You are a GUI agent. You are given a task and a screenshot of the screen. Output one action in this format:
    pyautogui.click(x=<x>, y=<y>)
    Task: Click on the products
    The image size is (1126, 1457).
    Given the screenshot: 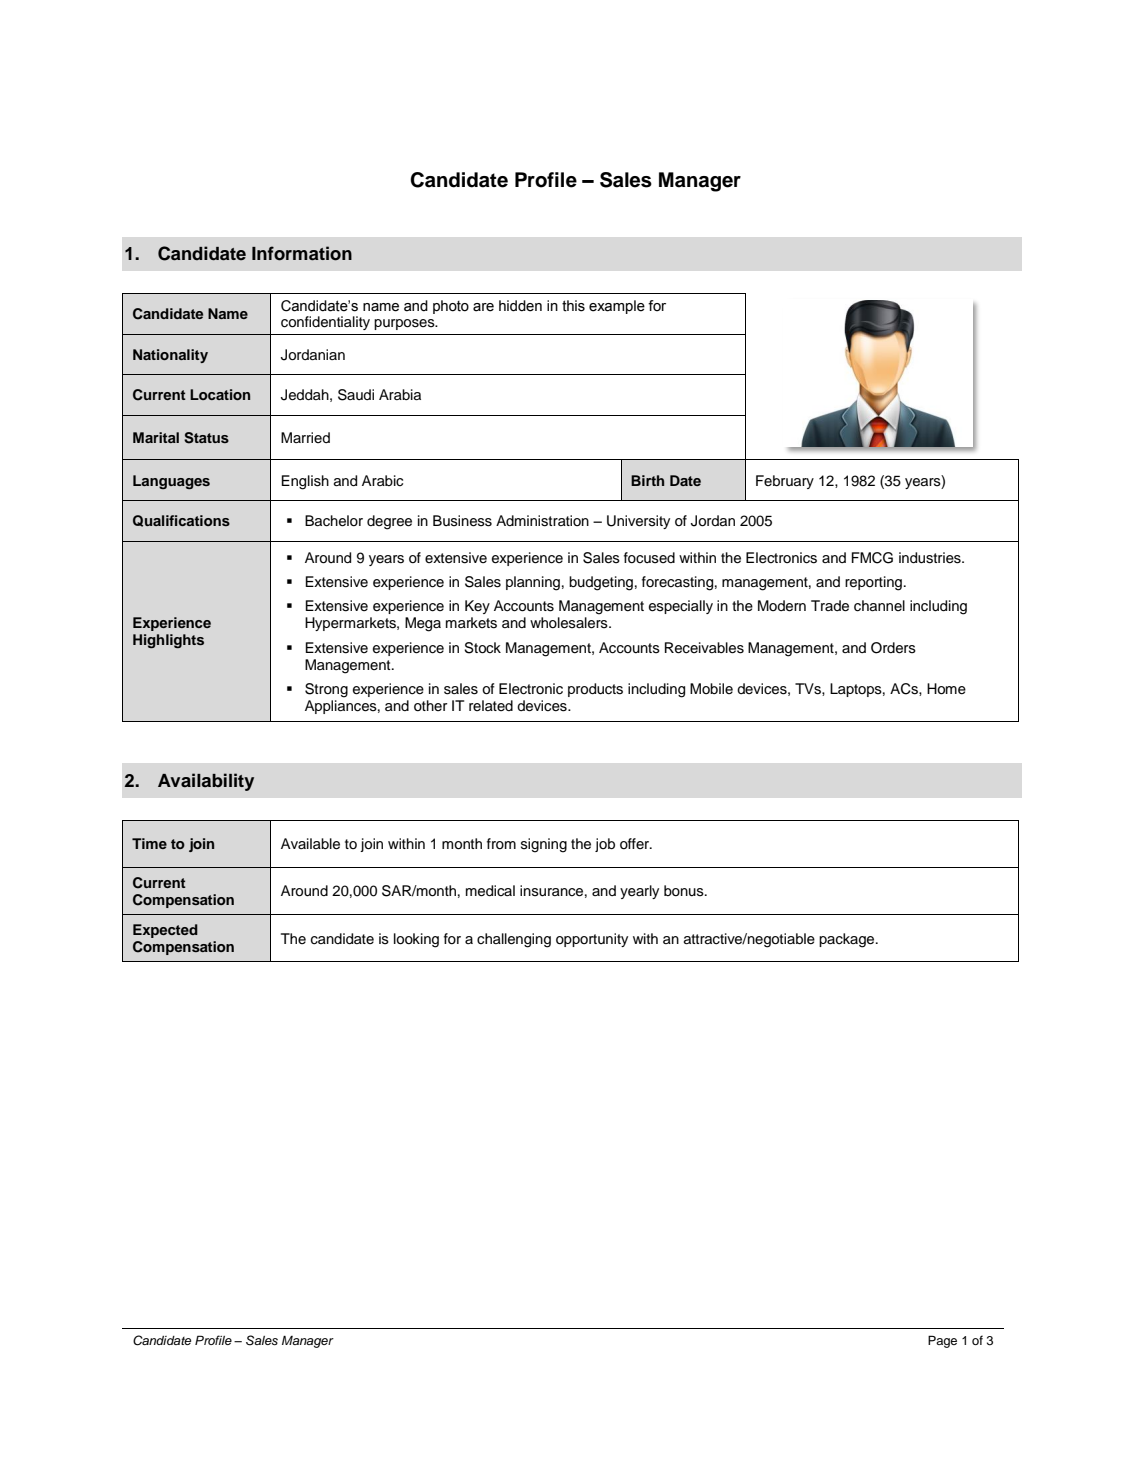 What is the action you would take?
    pyautogui.click(x=595, y=690)
